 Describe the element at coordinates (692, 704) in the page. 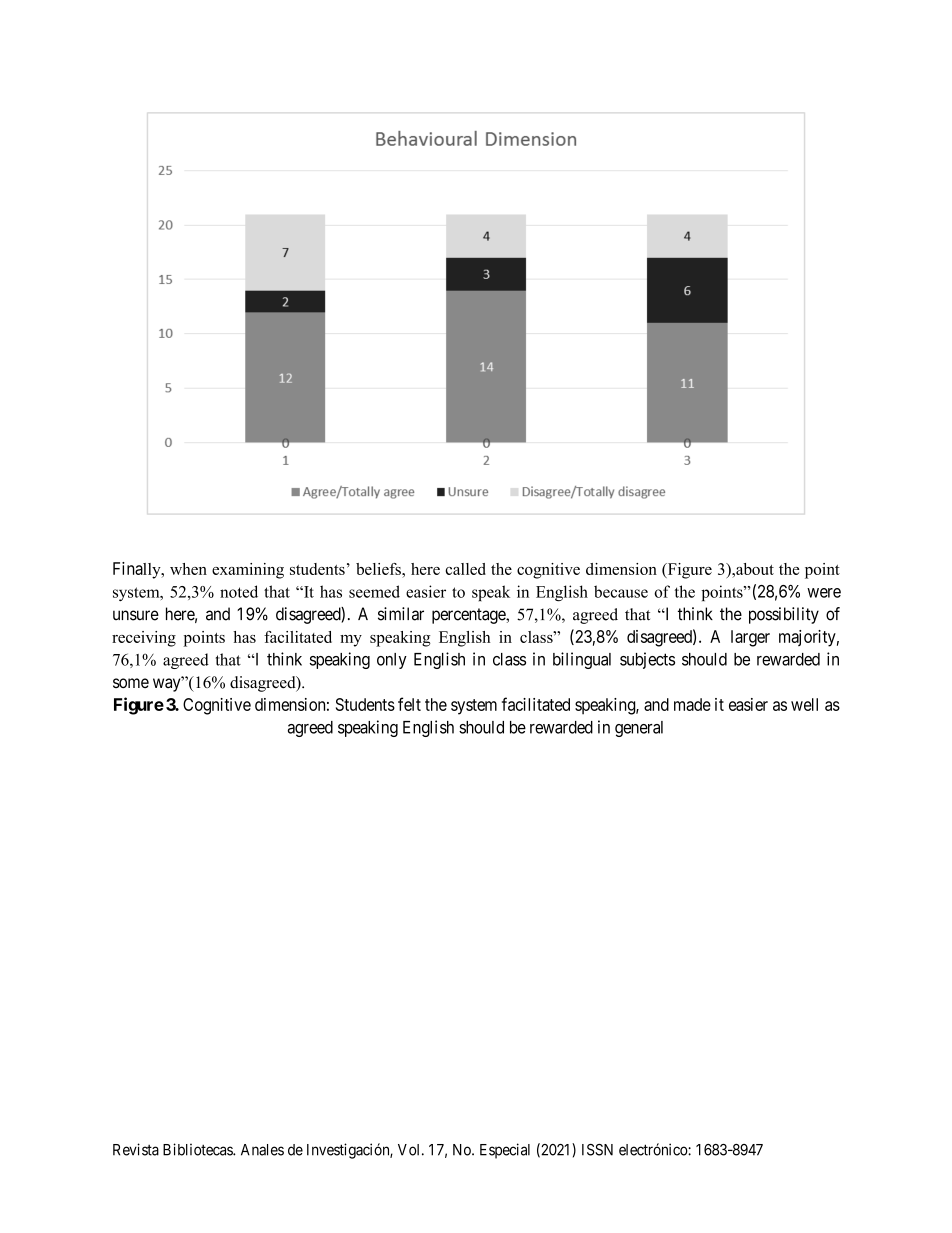

I see `made` at that location.
